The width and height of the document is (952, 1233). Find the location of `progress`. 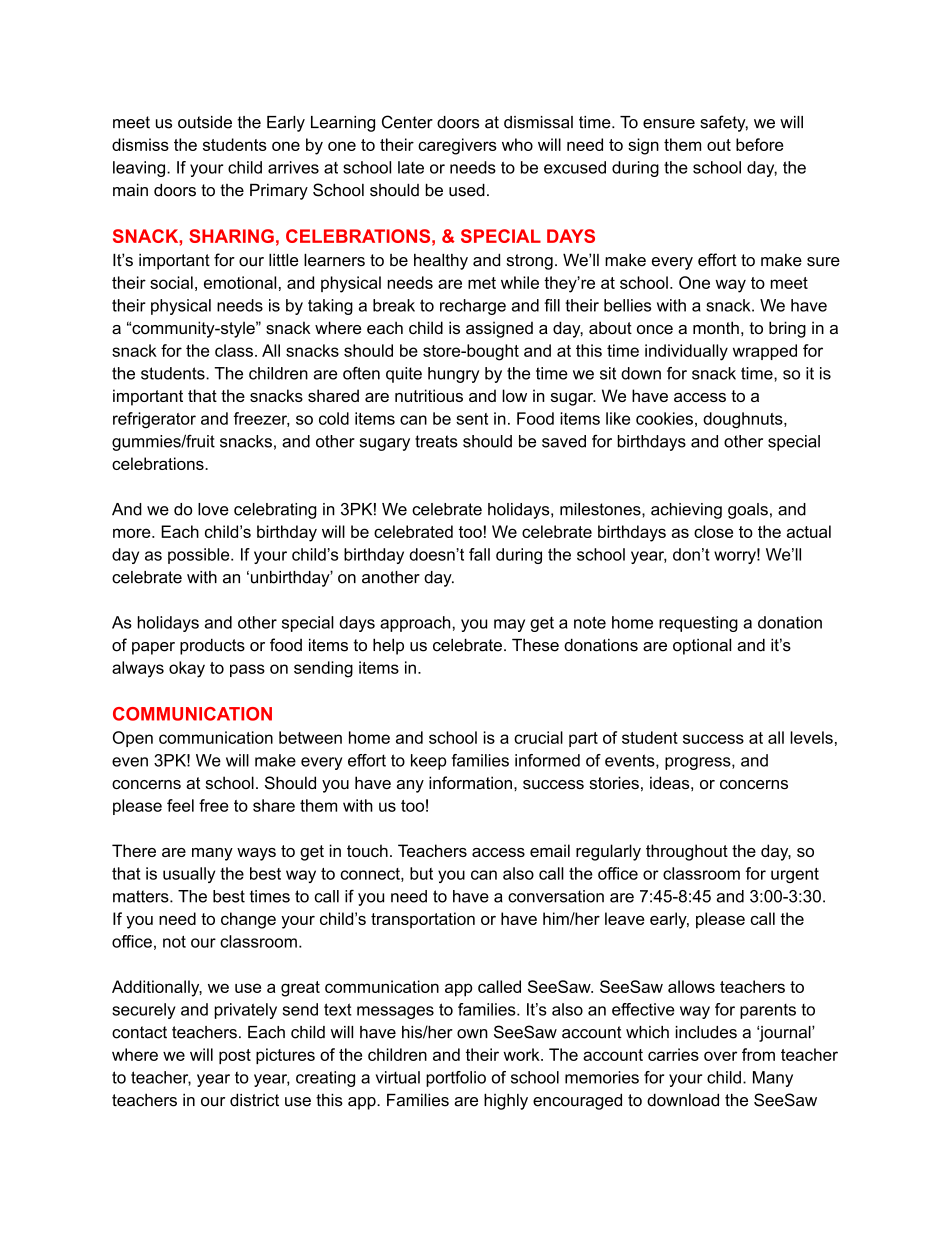

progress is located at coordinates (699, 763).
